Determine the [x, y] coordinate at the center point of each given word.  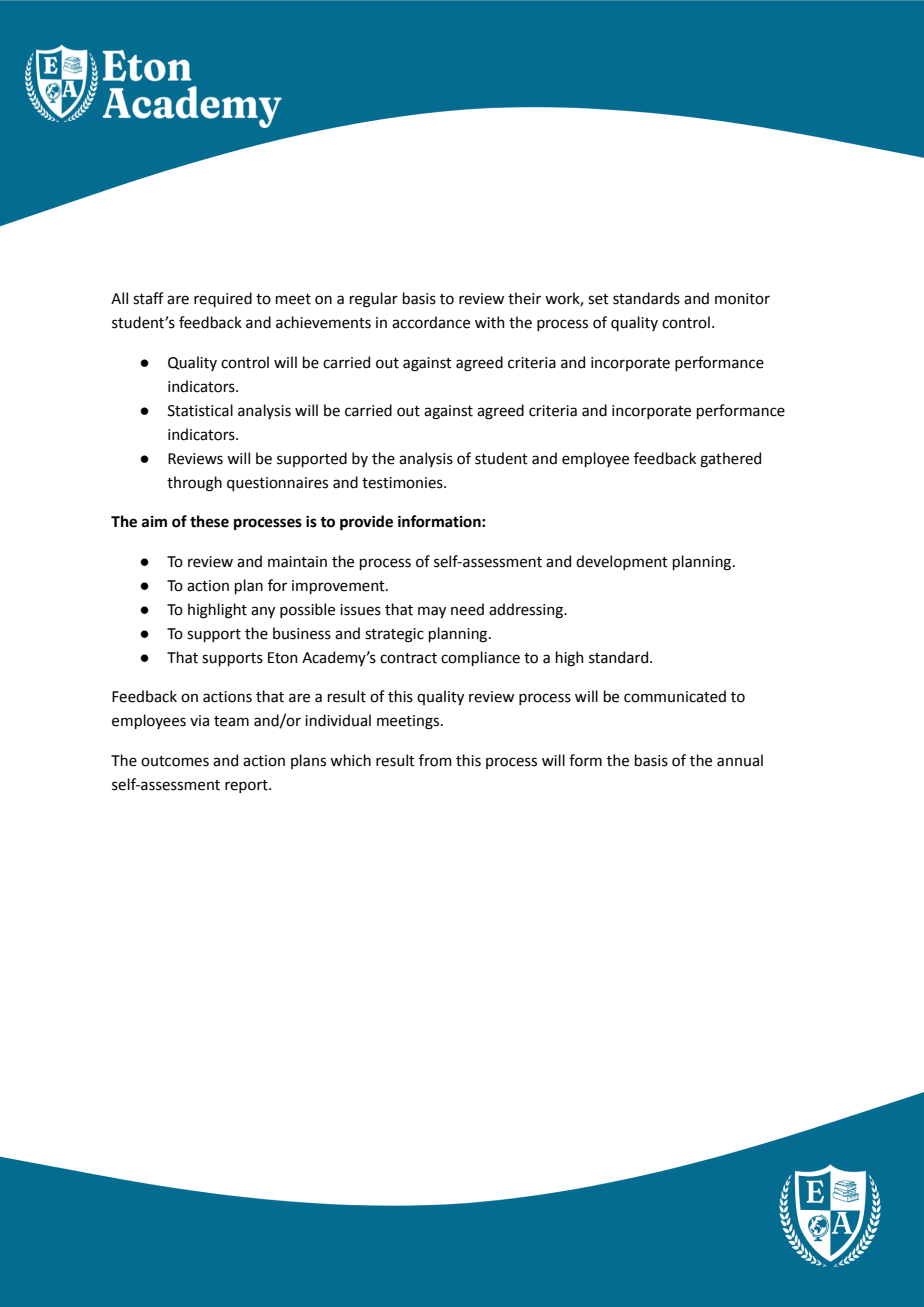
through [194, 484]
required [223, 299]
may [432, 612]
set [598, 299]
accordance [431, 322]
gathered [730, 460]
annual [740, 760]
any [263, 612]
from [435, 760]
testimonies [403, 483]
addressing [527, 611]
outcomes [175, 761]
